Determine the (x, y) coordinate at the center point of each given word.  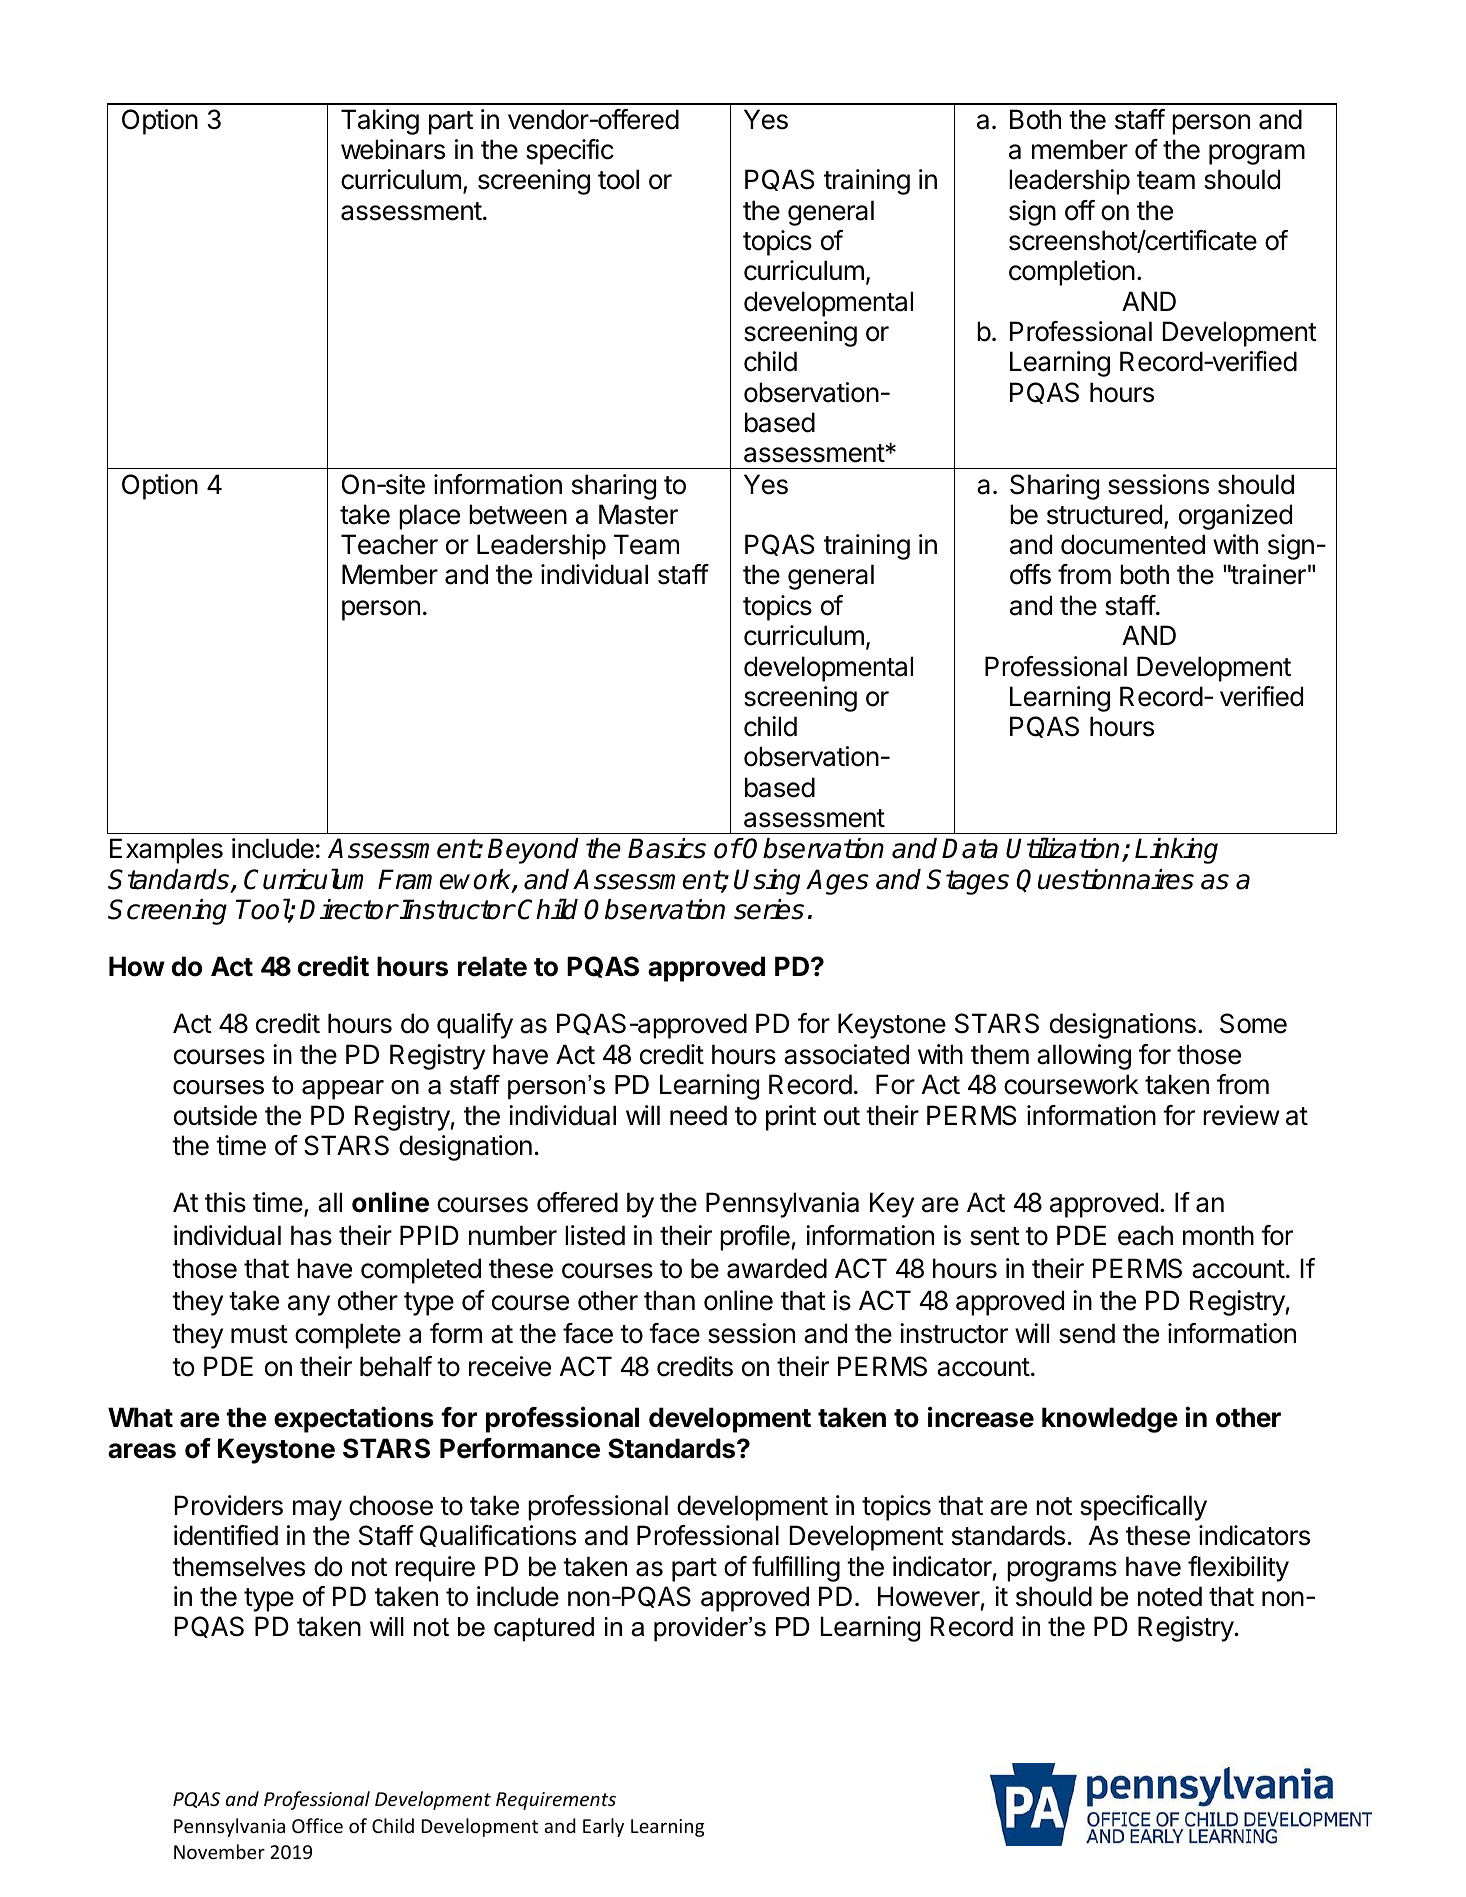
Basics (667, 848)
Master (638, 514)
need (698, 1115)
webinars (393, 149)
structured (1104, 514)
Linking (1176, 851)
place (429, 517)
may (317, 1510)
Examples (166, 851)
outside (215, 1115)
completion (1072, 273)
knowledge (1110, 1420)
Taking (380, 122)
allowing (1084, 1057)
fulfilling (796, 1569)
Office (317, 1825)
